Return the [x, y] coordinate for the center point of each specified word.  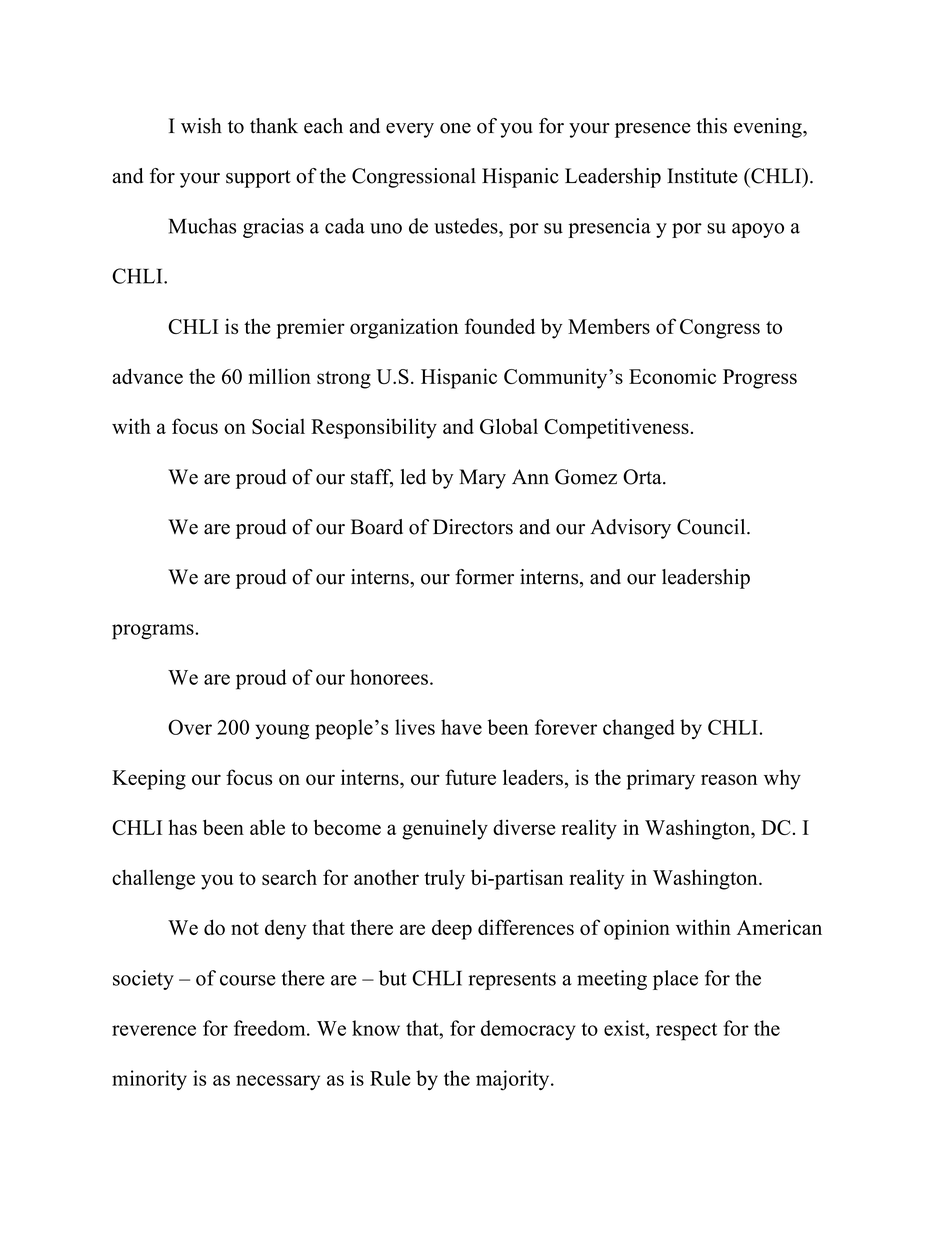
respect [686, 1032]
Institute [702, 176]
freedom [271, 1028]
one [455, 128]
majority [514, 1080]
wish [201, 126]
